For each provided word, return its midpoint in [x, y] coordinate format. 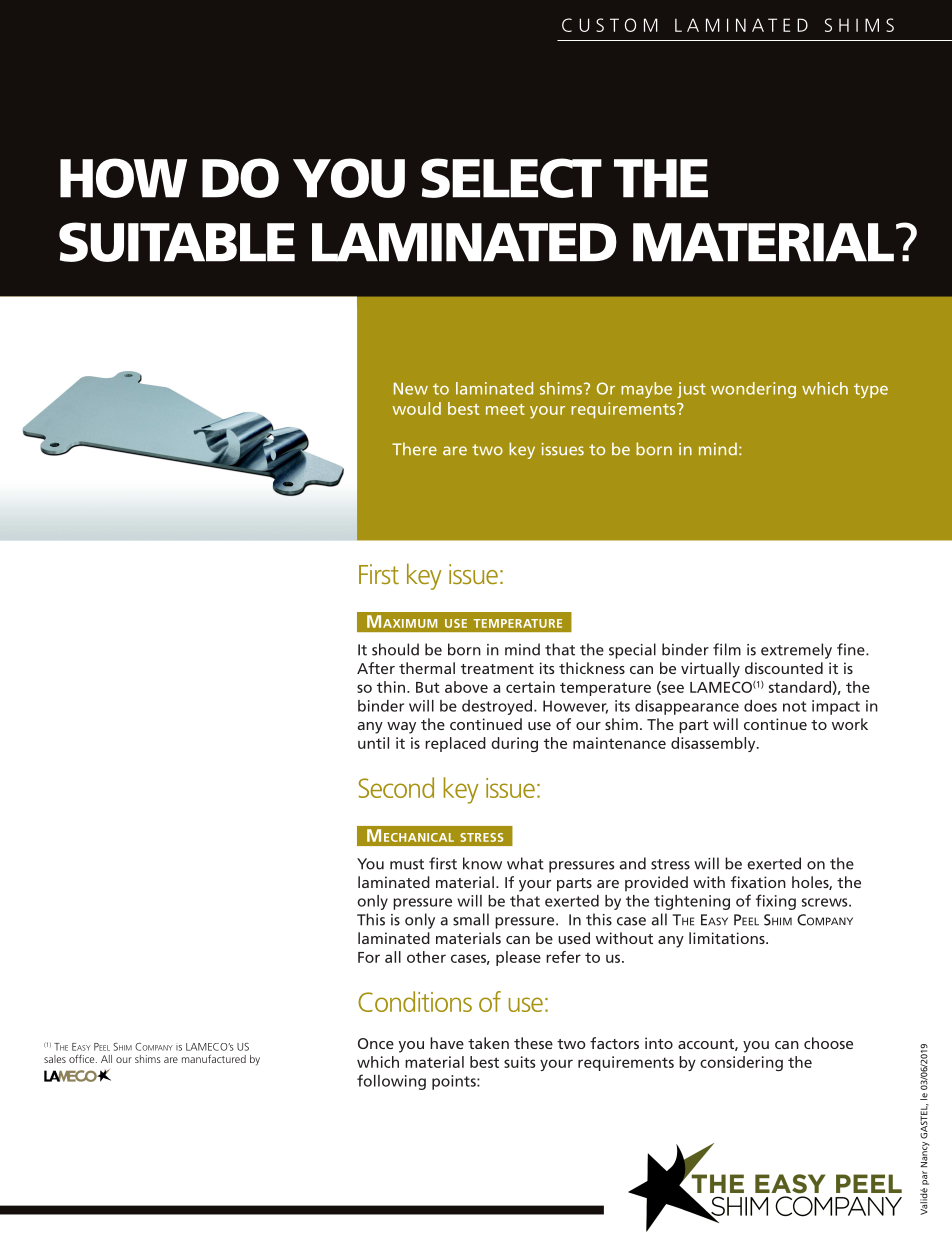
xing [781, 902]
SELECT [511, 178]
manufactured [214, 1058]
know [482, 863]
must [407, 864]
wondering [753, 390]
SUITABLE [177, 242]
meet [505, 409]
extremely [796, 651]
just [691, 390]
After [376, 668]
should [395, 649]
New [411, 388]
